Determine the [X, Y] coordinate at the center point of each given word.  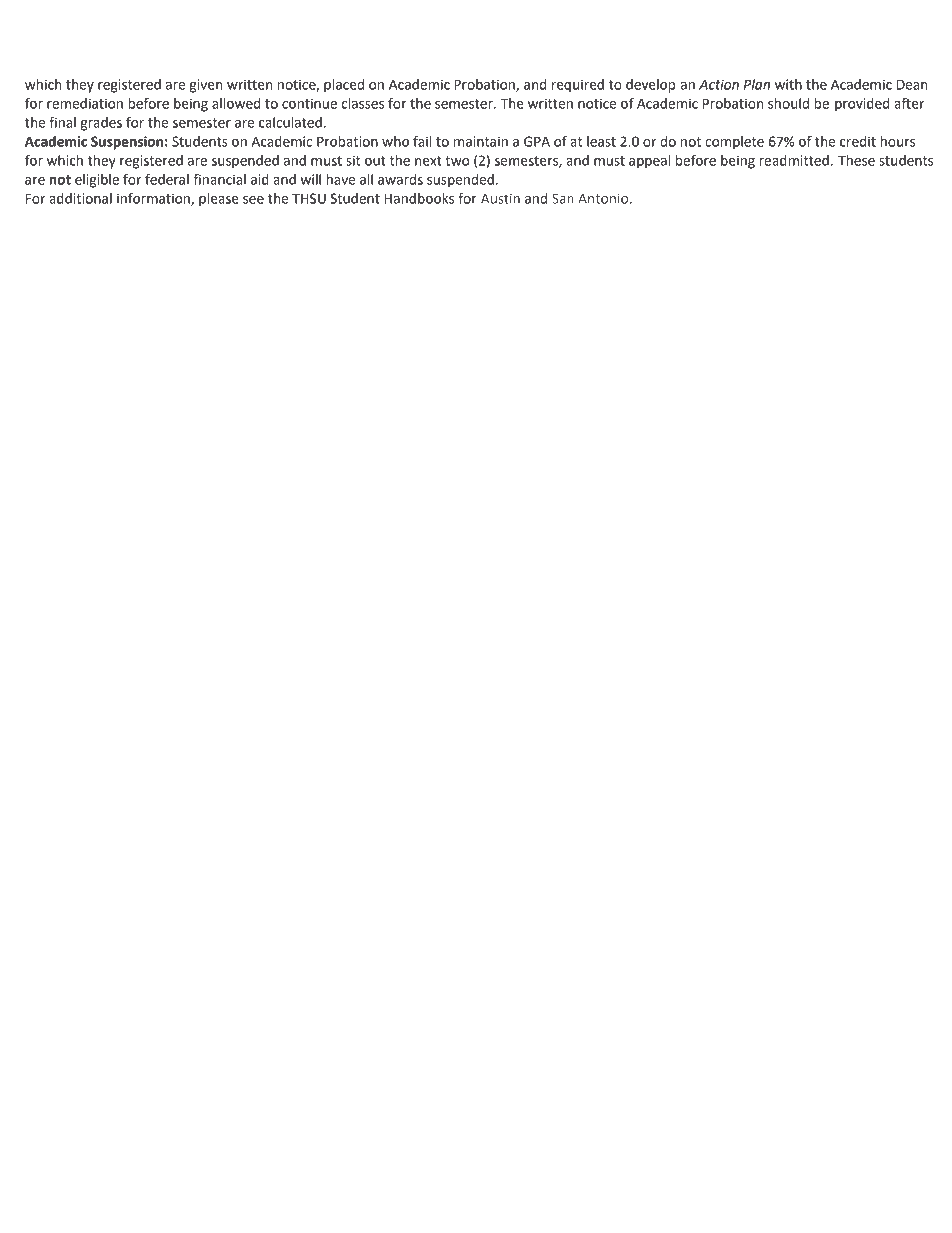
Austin [500, 198]
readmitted [794, 160]
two [457, 161]
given [206, 86]
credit [858, 141]
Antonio [603, 198]
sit [353, 160]
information [154, 199]
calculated [290, 122]
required [578, 86]
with [788, 84]
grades [101, 124]
